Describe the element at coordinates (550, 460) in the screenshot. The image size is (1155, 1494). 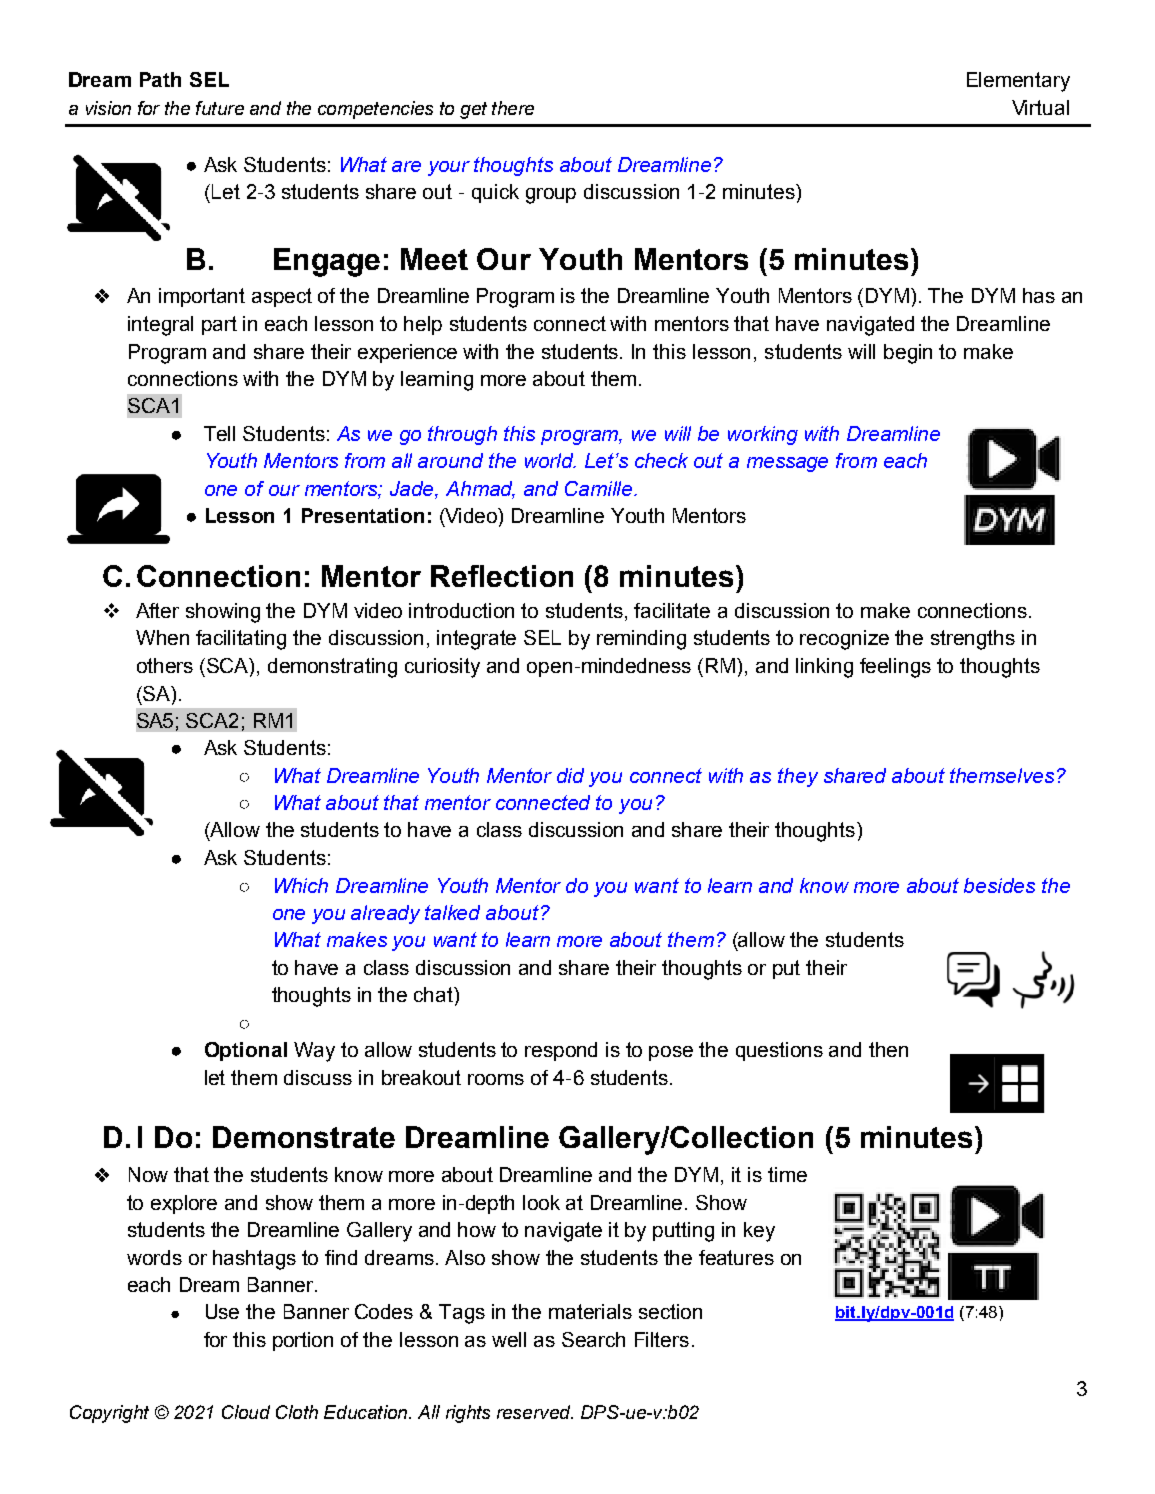
I see `world` at that location.
